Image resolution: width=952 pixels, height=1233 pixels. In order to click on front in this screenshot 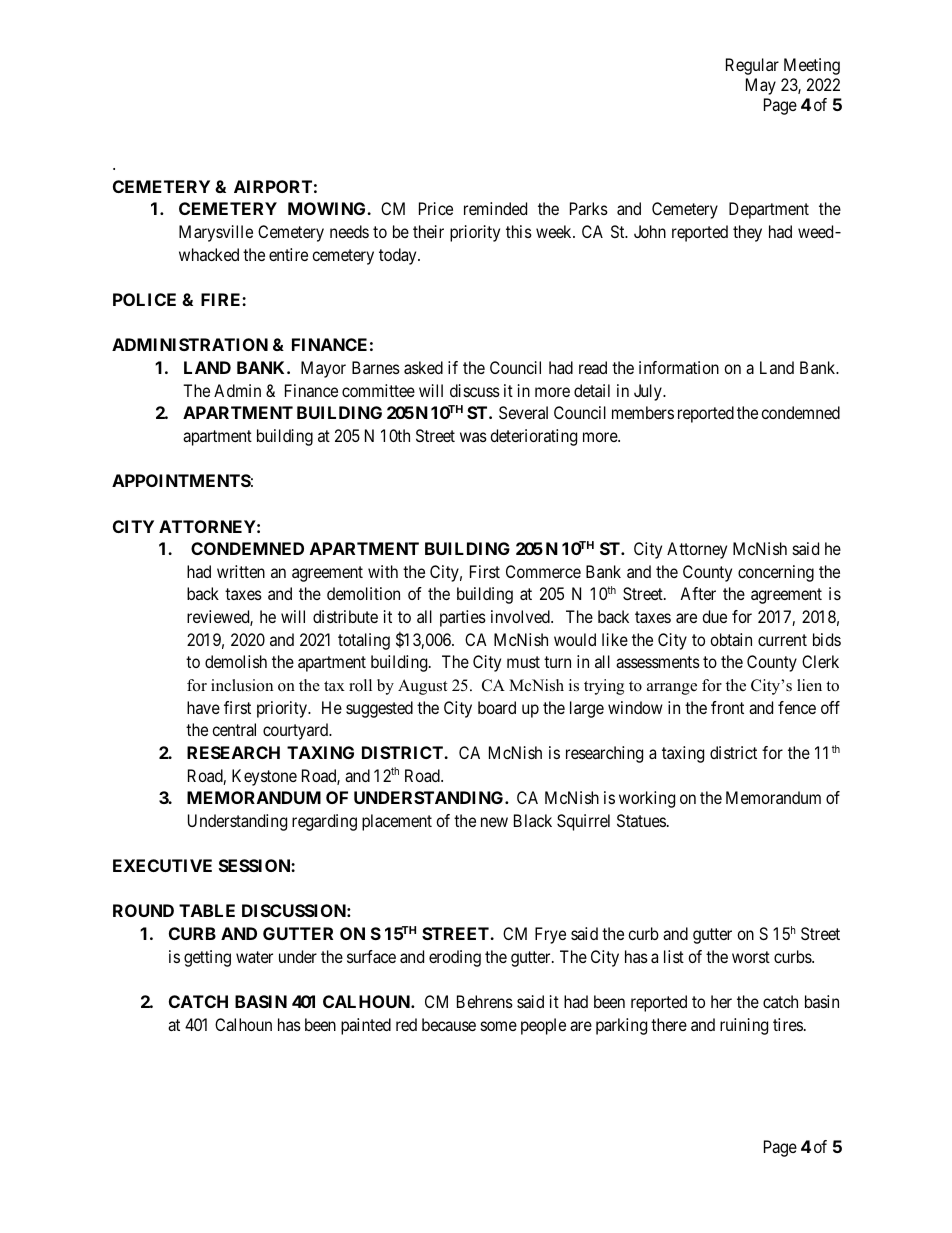, I will do `click(727, 707)`.
